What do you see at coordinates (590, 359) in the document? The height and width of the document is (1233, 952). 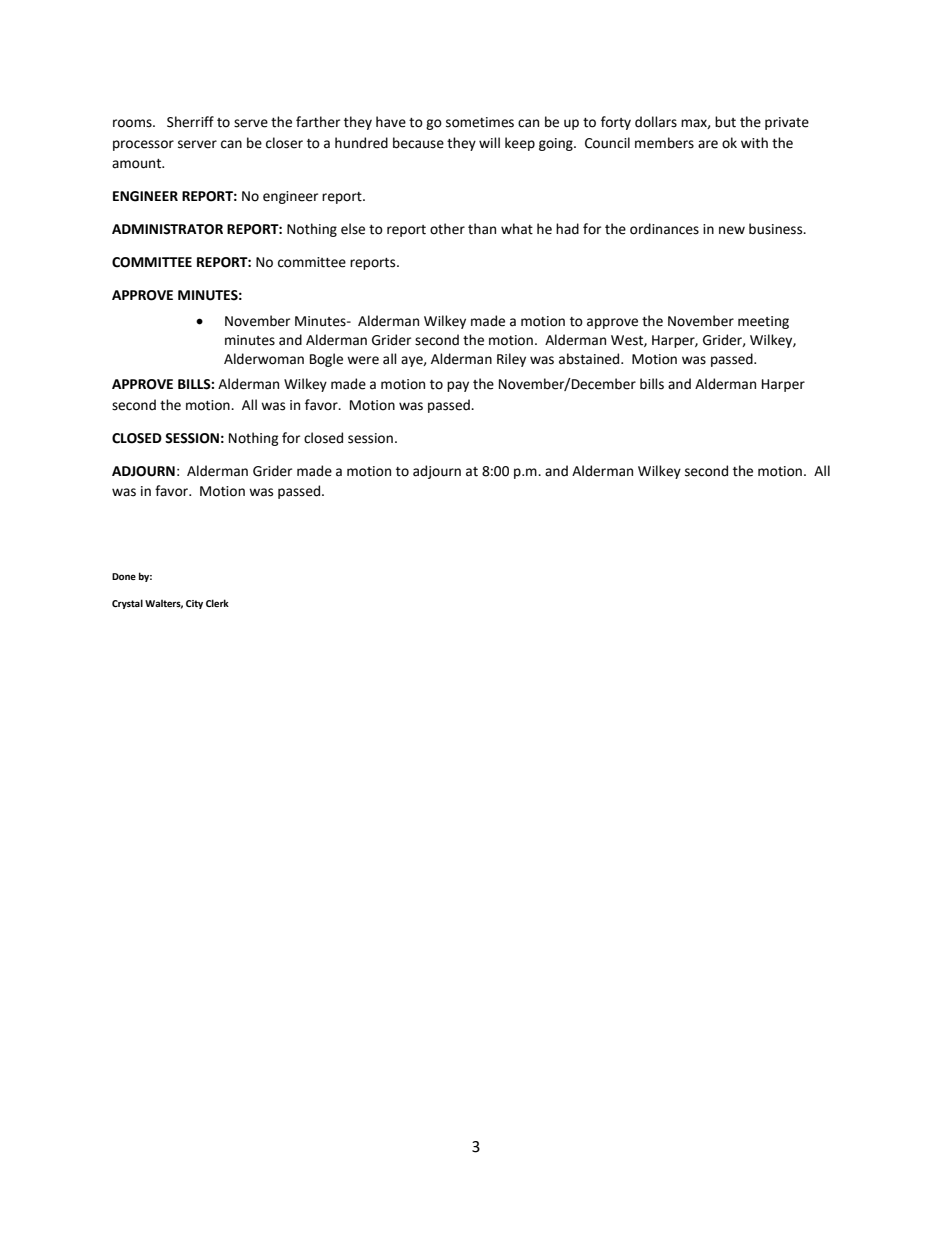 I see `abstained` at bounding box center [590, 359].
